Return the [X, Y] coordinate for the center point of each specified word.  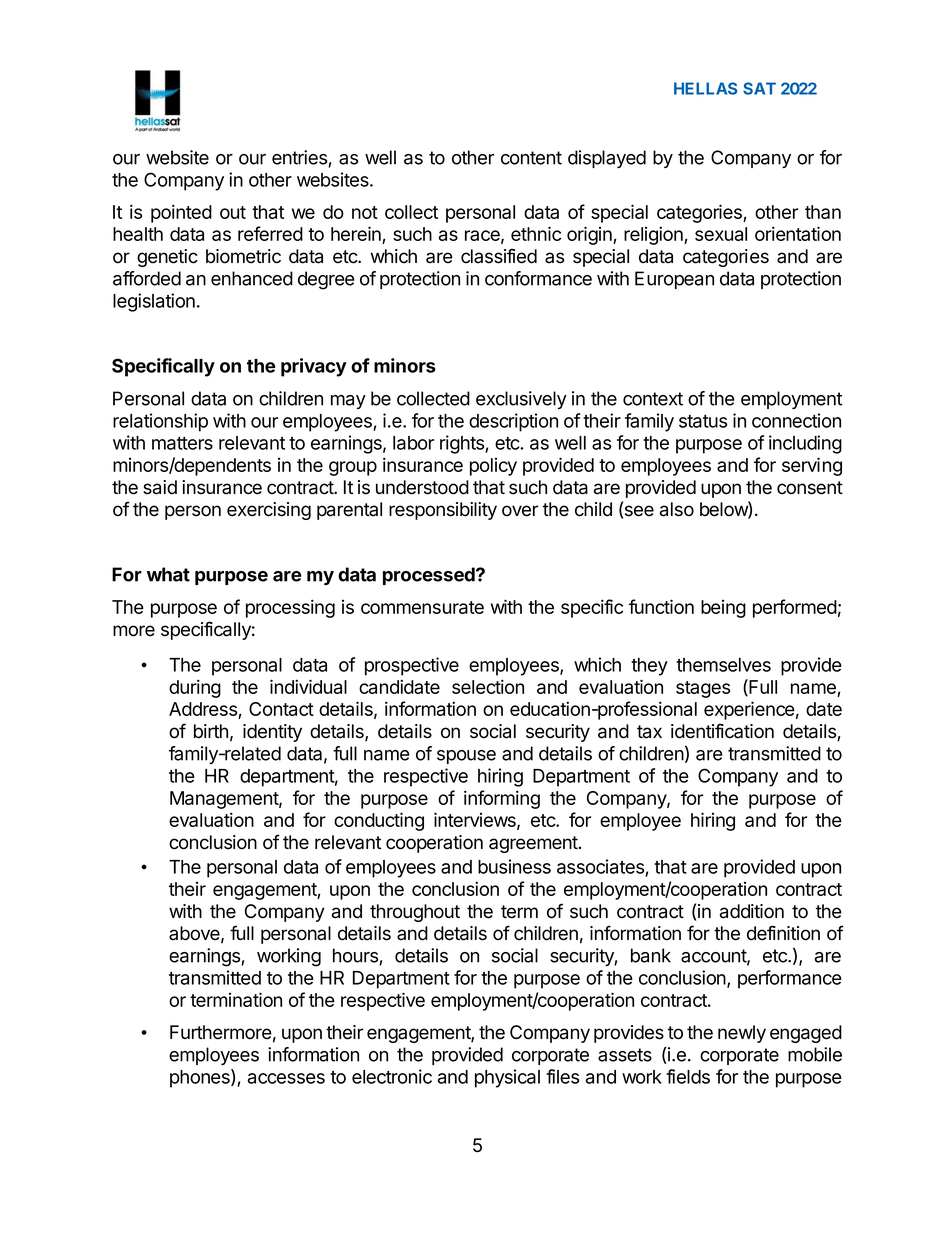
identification [722, 731]
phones [201, 1078]
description [513, 422]
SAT [759, 88]
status [703, 421]
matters [182, 443]
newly [742, 1034]
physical [507, 1078]
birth [211, 731]
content [531, 158]
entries [300, 158]
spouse [466, 757]
